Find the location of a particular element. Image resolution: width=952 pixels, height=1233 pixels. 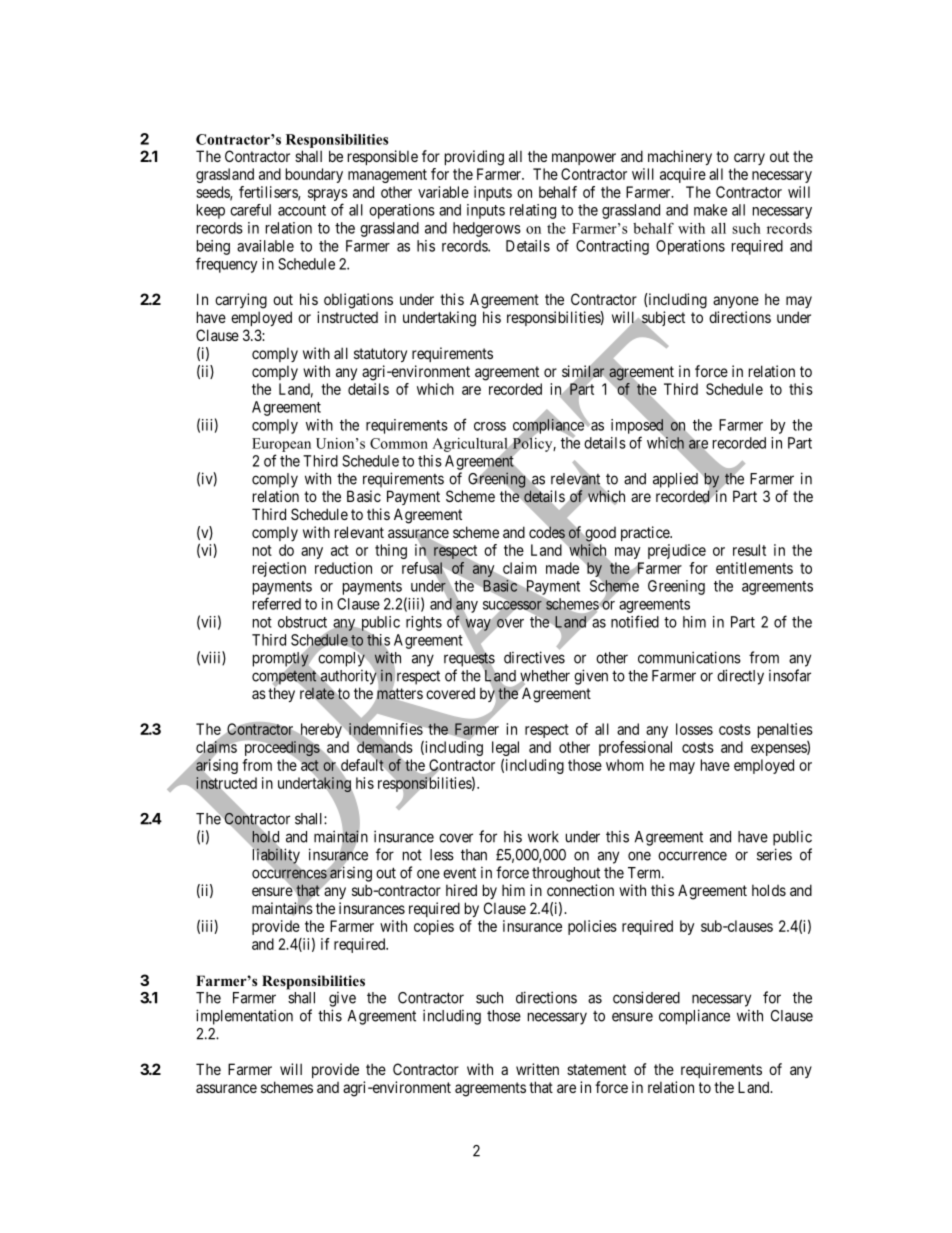

directives is located at coordinates (534, 657).
